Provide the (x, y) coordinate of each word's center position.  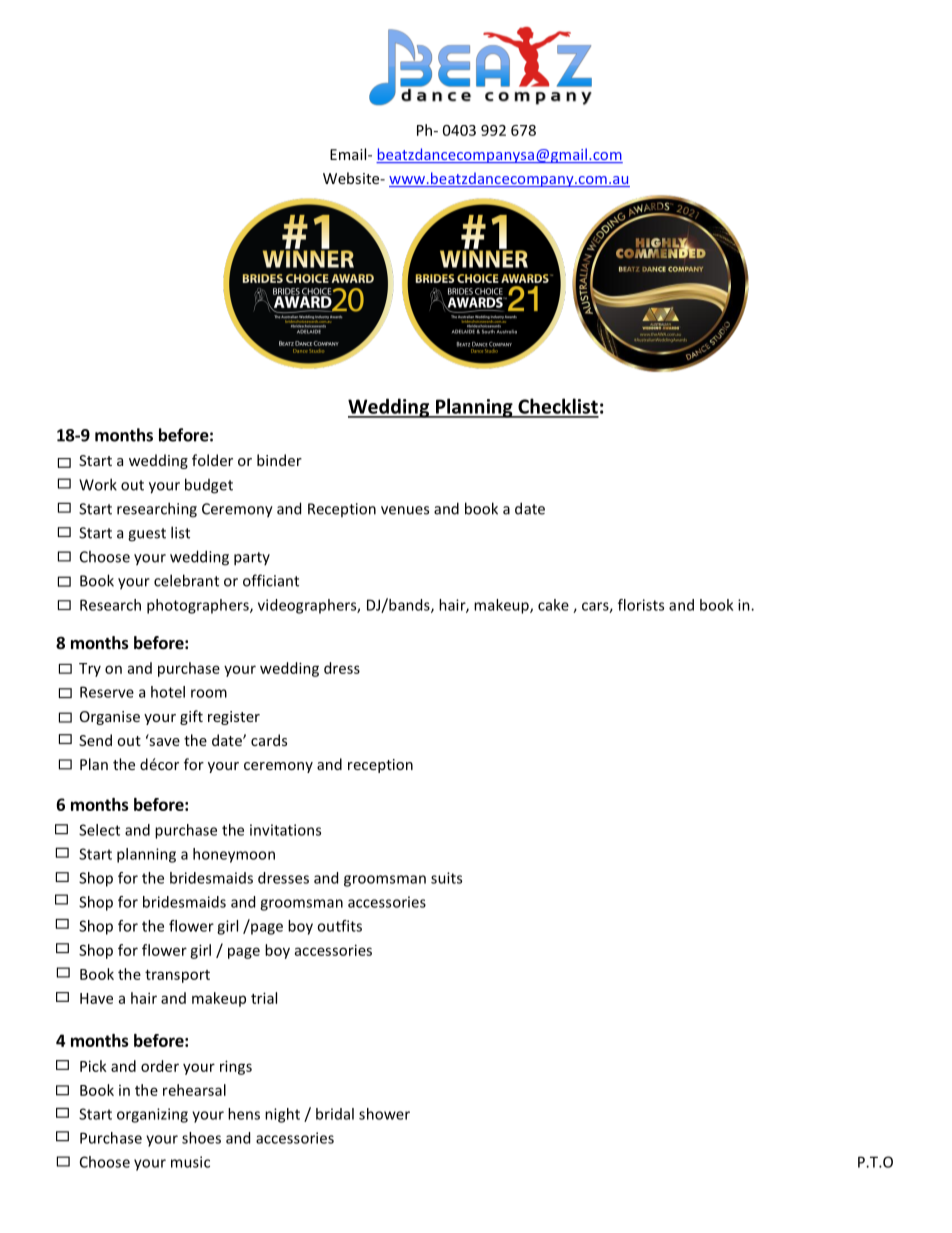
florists (641, 605)
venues (405, 510)
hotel (168, 692)
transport (177, 976)
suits (446, 878)
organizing (152, 1115)
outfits (339, 926)
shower (384, 1114)
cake (553, 605)
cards (269, 740)
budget (209, 486)
